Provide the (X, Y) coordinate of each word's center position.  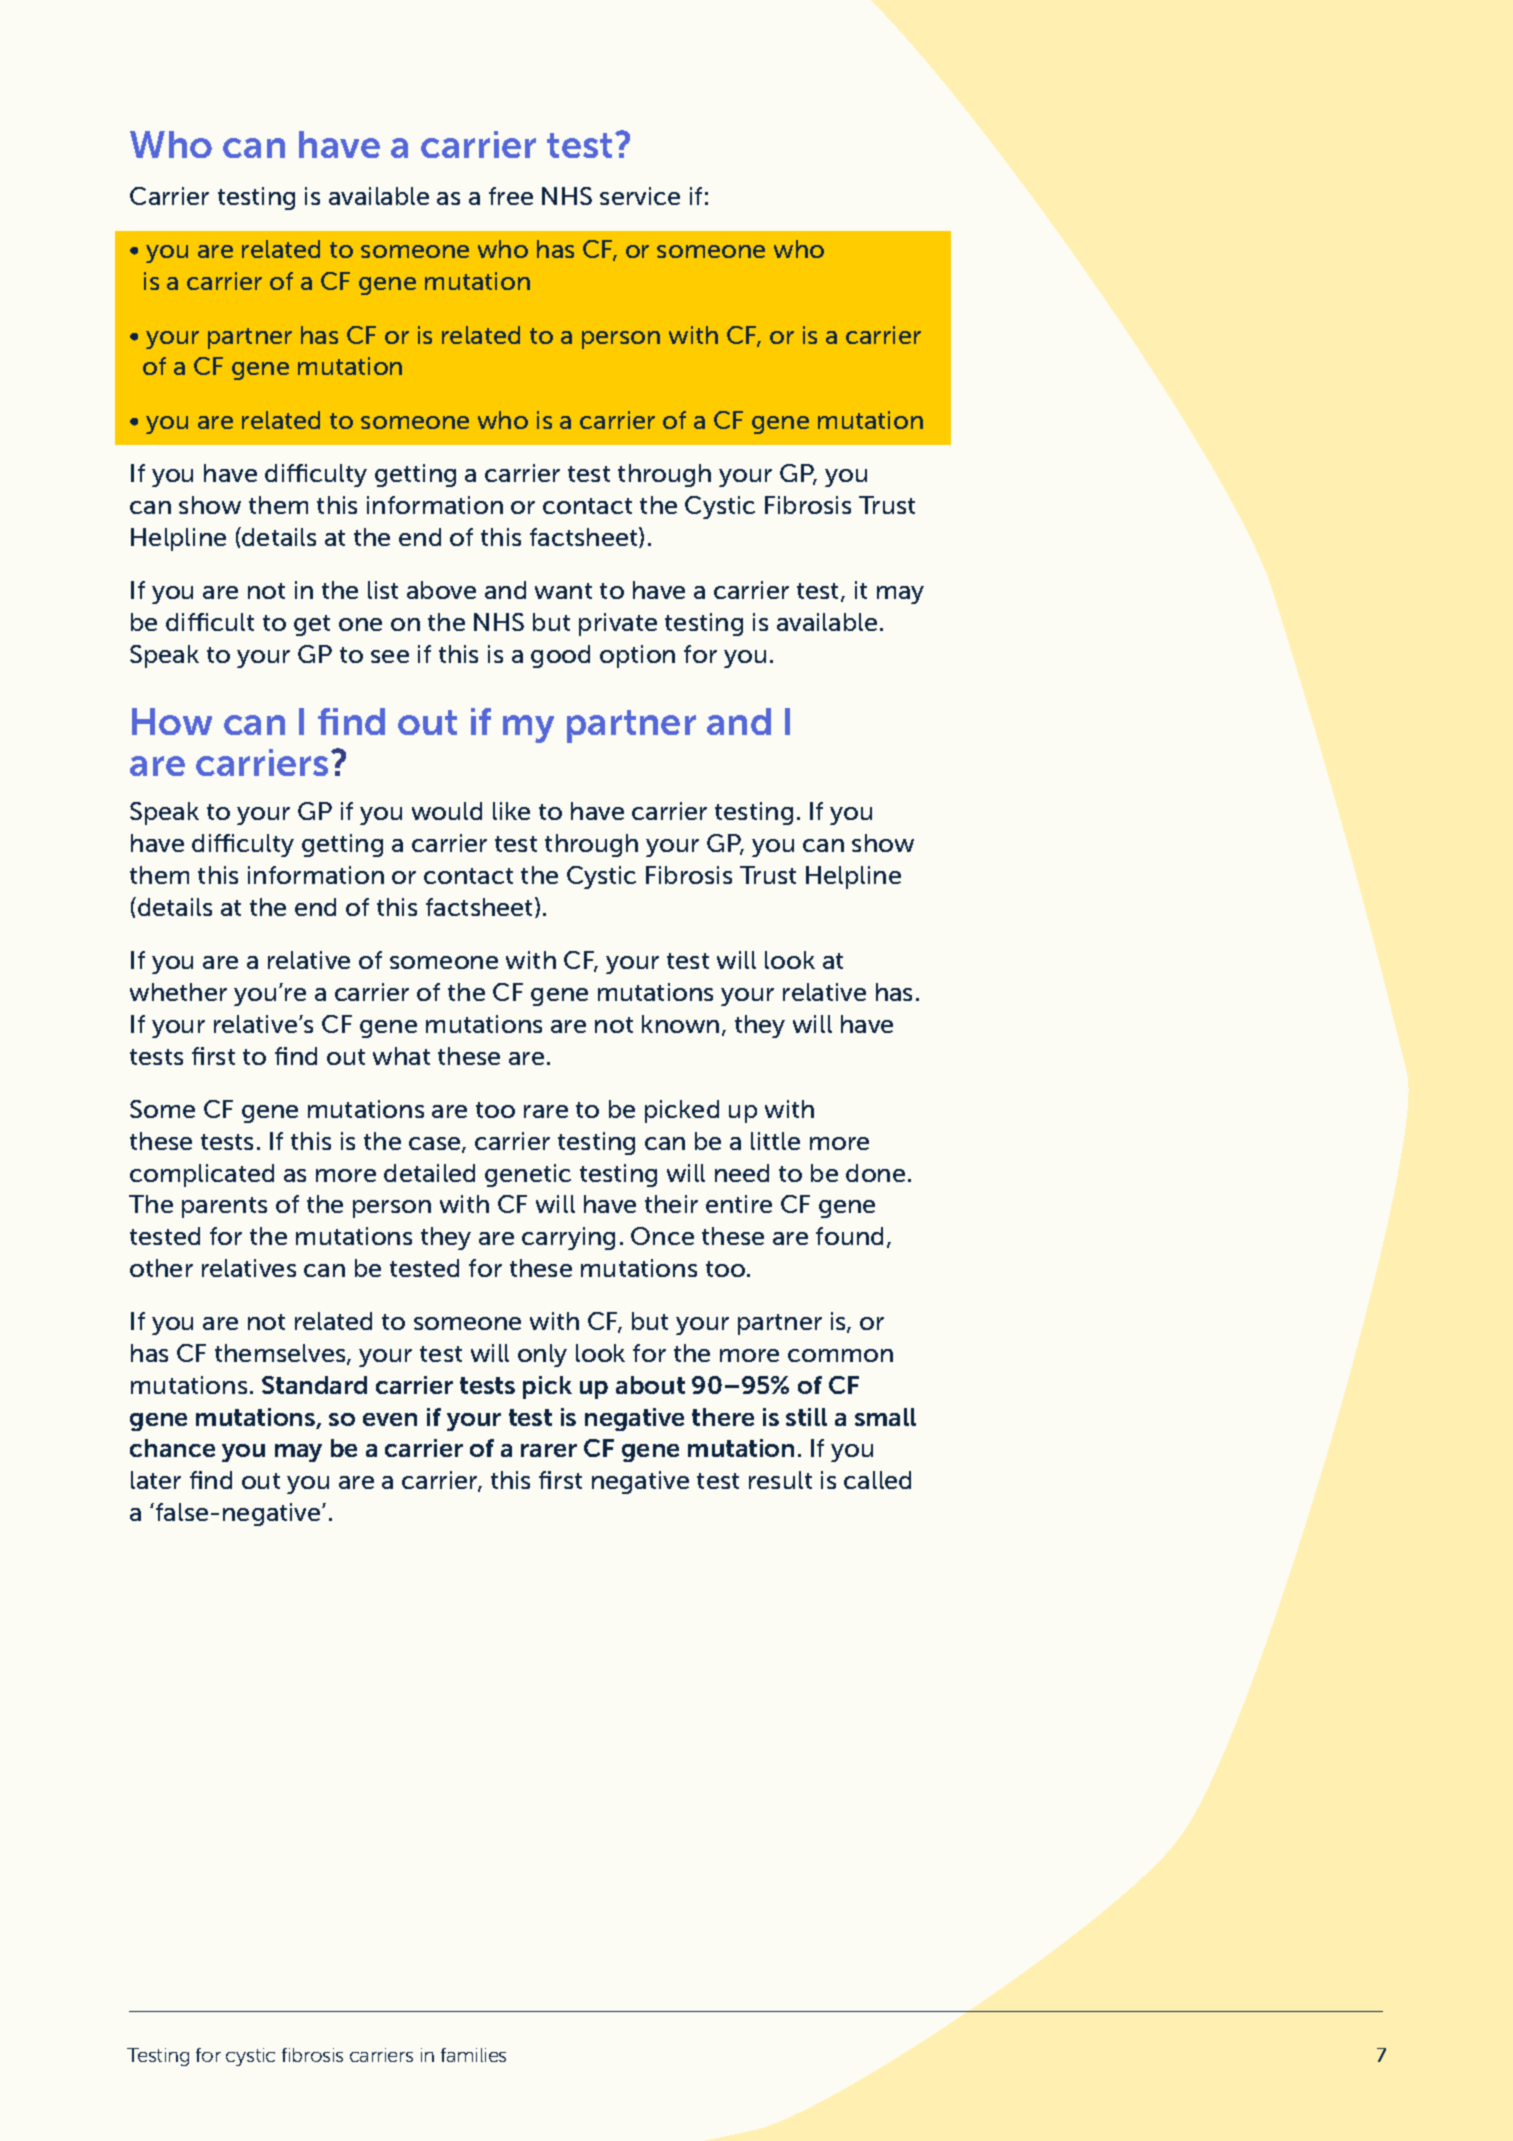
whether (178, 992)
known (680, 1024)
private (618, 624)
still (806, 1417)
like (511, 811)
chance (172, 1448)
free (511, 196)
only (542, 1355)
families (473, 2055)
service (640, 196)
